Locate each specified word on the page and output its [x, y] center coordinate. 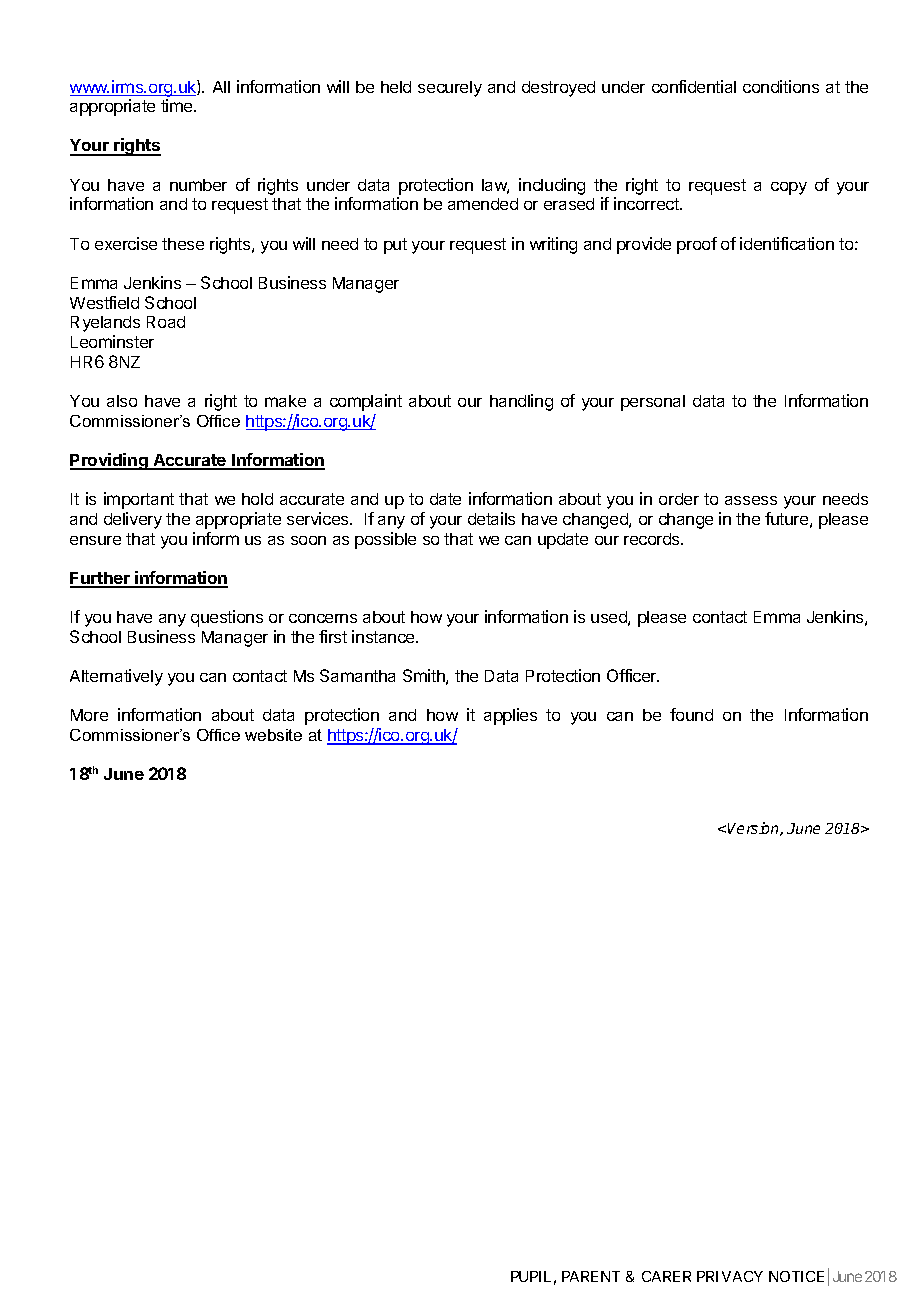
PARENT [591, 1276]
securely [450, 89]
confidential [694, 86]
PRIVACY [730, 1276]
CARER [666, 1276]
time [178, 105]
